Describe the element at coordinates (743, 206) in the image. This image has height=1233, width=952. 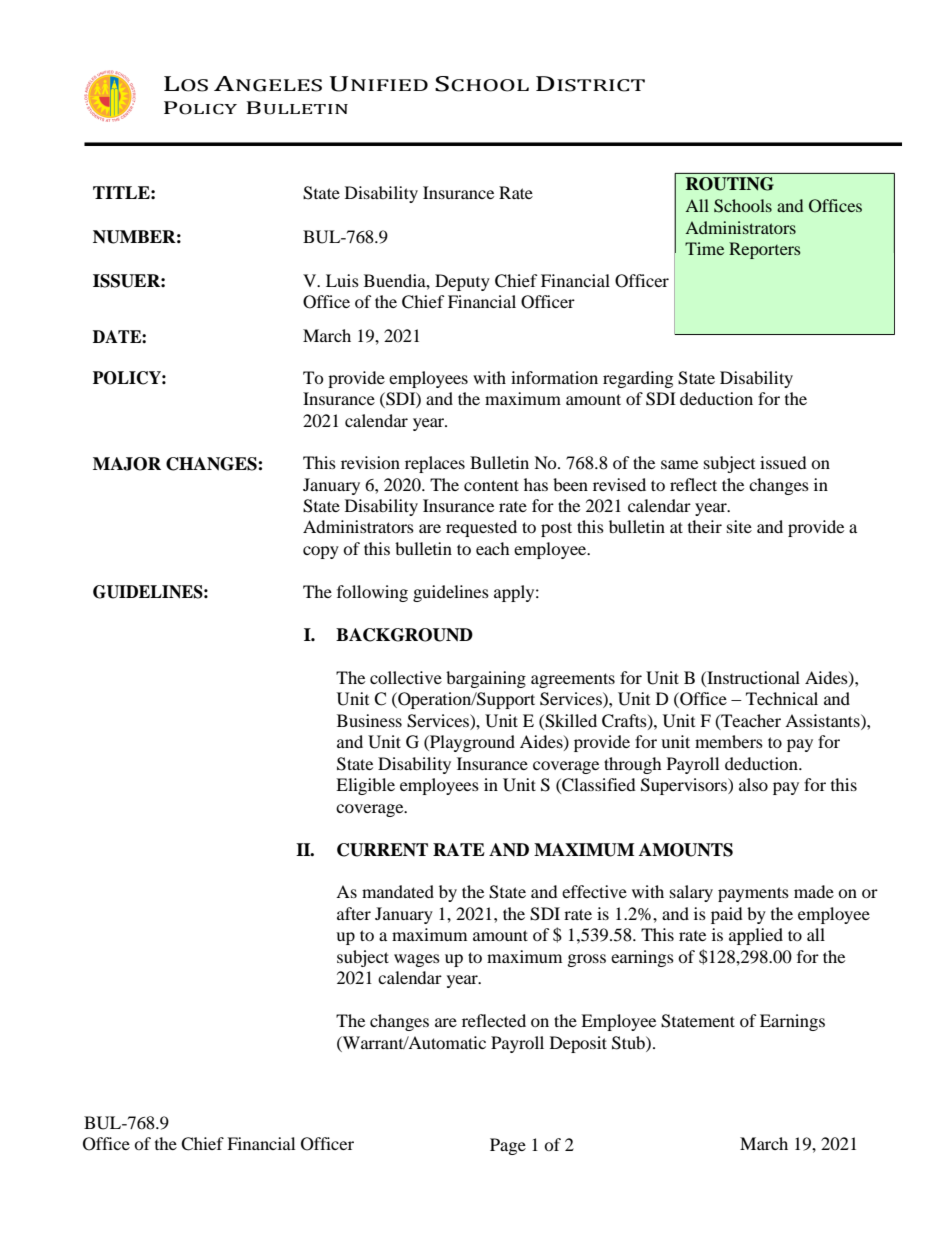
I see `Schools` at that location.
